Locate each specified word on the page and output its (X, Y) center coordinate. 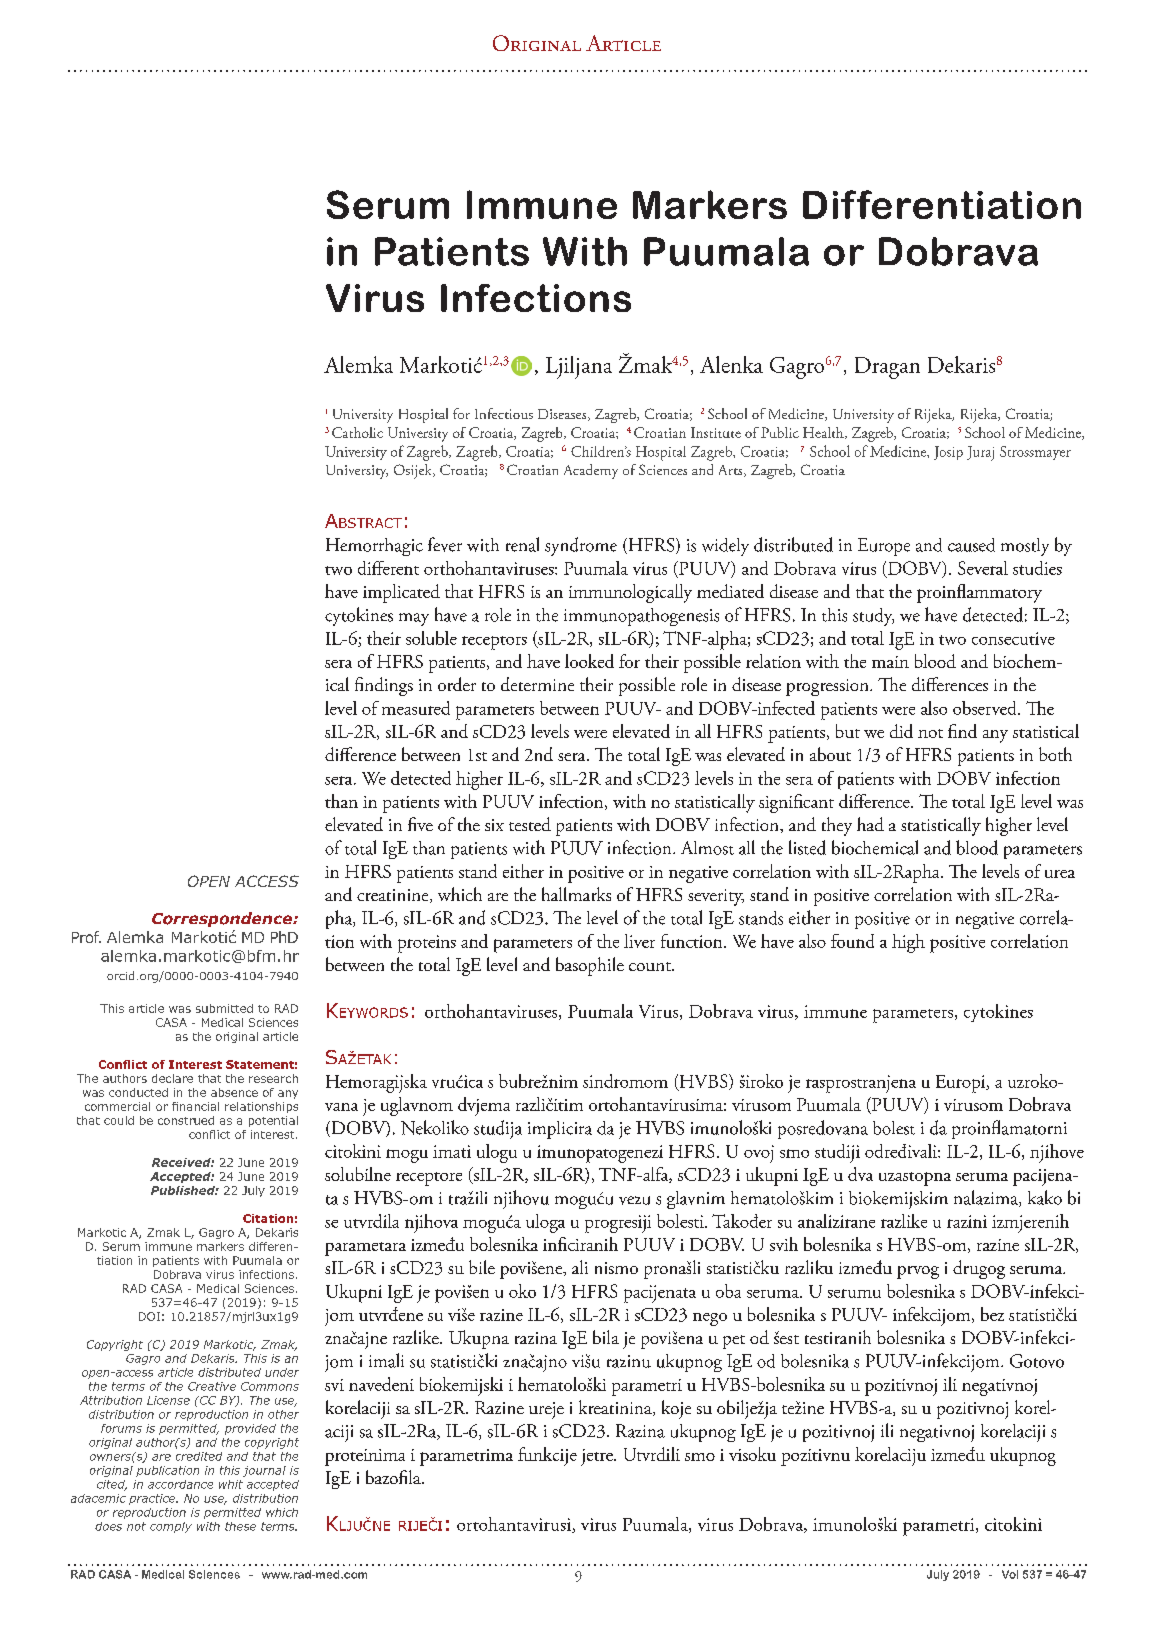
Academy (591, 471)
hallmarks (576, 894)
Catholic (357, 432)
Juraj (980, 453)
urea (1060, 874)
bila (606, 1337)
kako (1045, 1197)
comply (171, 1527)
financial (195, 1106)
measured (416, 708)
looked (589, 661)
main (890, 662)
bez (992, 1314)
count (651, 966)
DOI (149, 1316)
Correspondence (223, 919)
